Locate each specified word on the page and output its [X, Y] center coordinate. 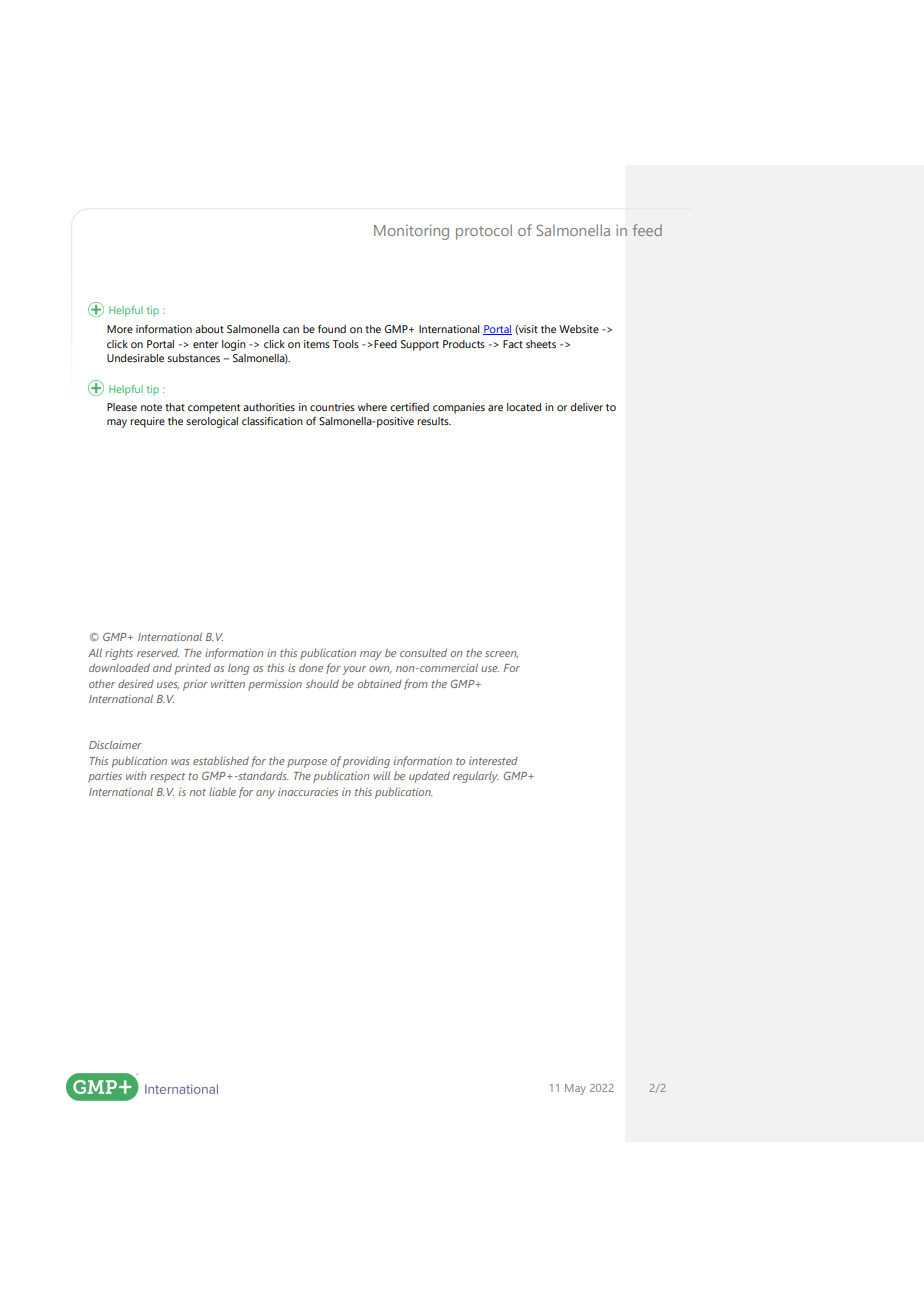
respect [167, 778]
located [524, 407]
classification [272, 421]
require [147, 422]
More [120, 329]
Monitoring [411, 232]
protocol [484, 232]
